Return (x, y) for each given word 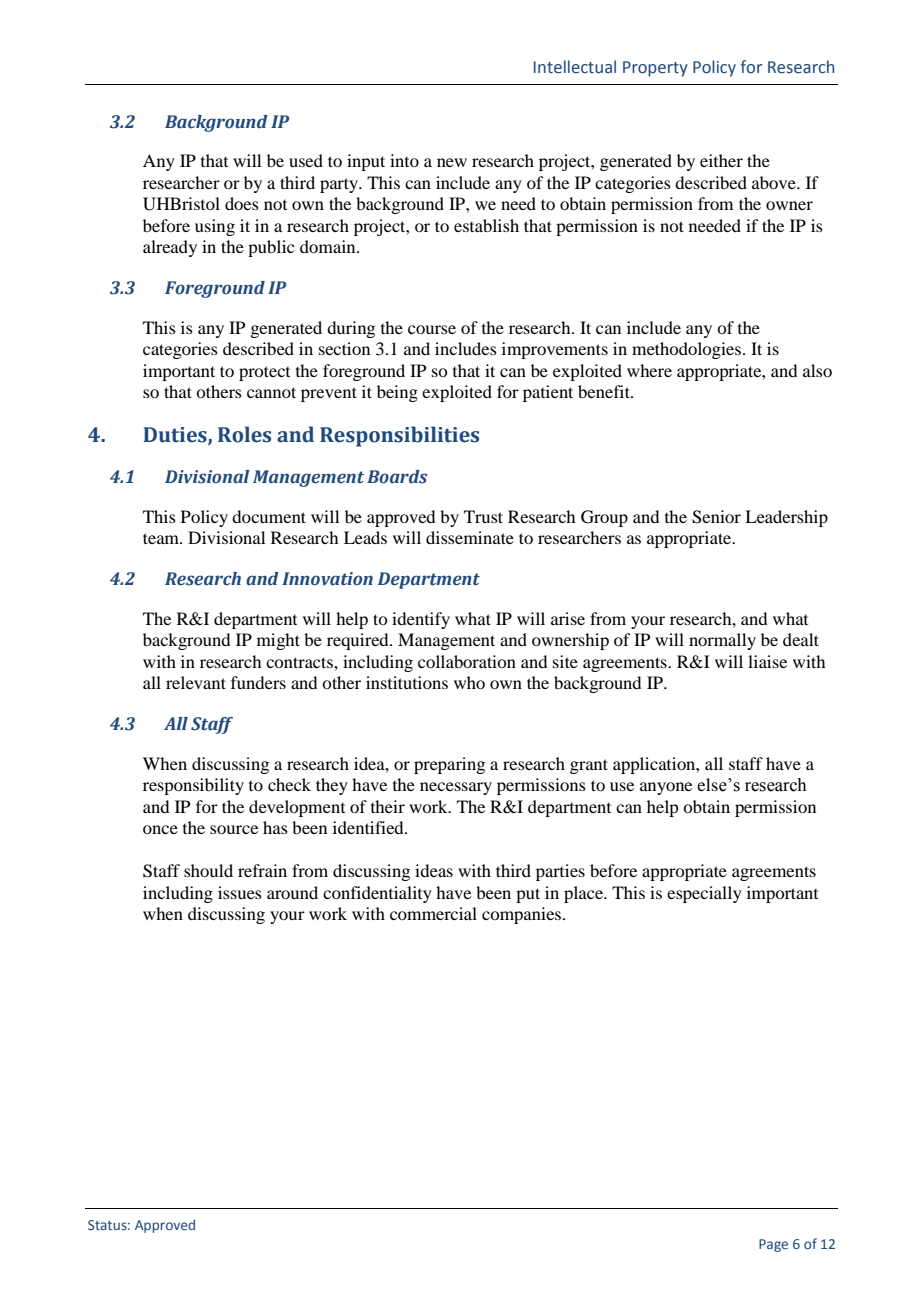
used (306, 160)
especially (704, 894)
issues (240, 892)
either (721, 160)
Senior (716, 517)
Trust (483, 516)
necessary (456, 788)
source (234, 829)
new (452, 162)
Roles (244, 434)
